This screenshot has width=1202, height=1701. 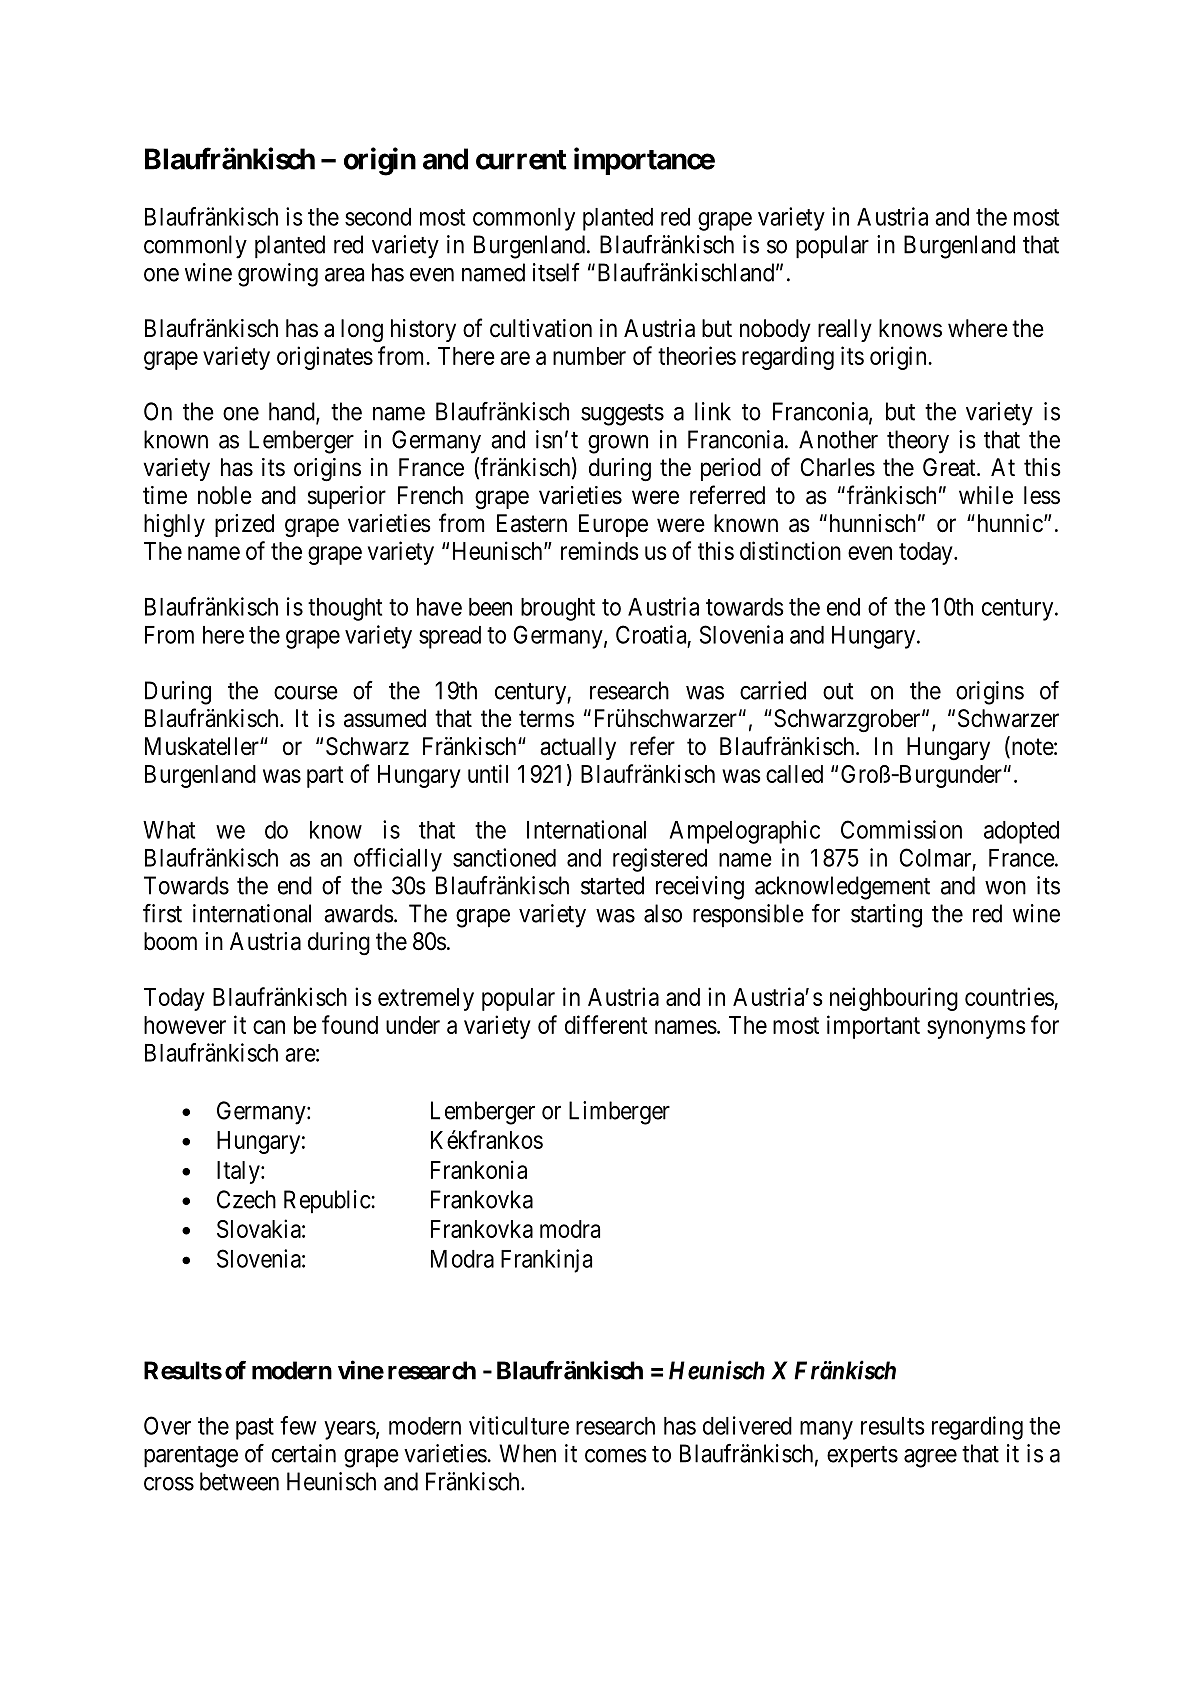 I want to click on past, so click(x=255, y=1429).
